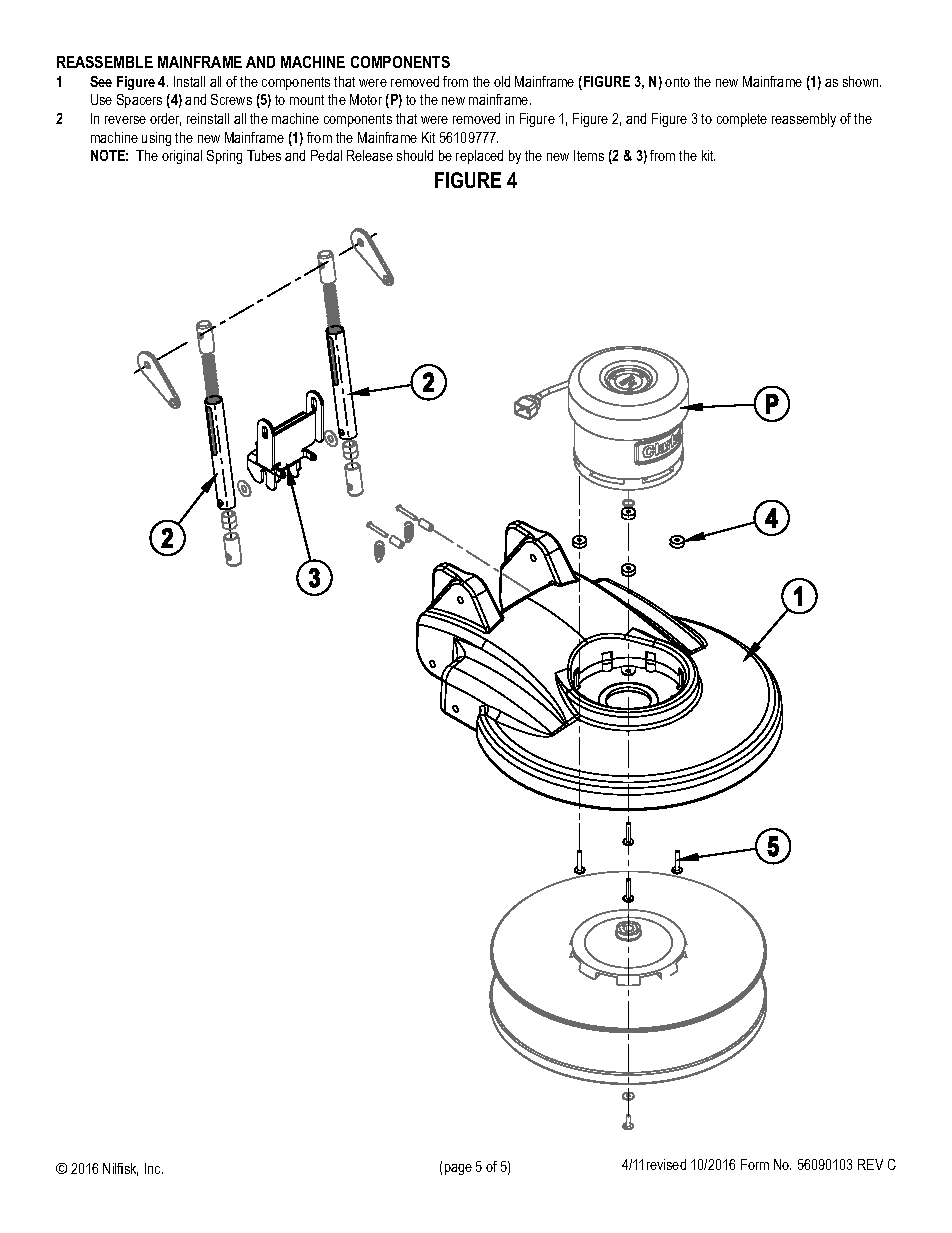 This image has width=952, height=1233. I want to click on Items, so click(589, 155).
